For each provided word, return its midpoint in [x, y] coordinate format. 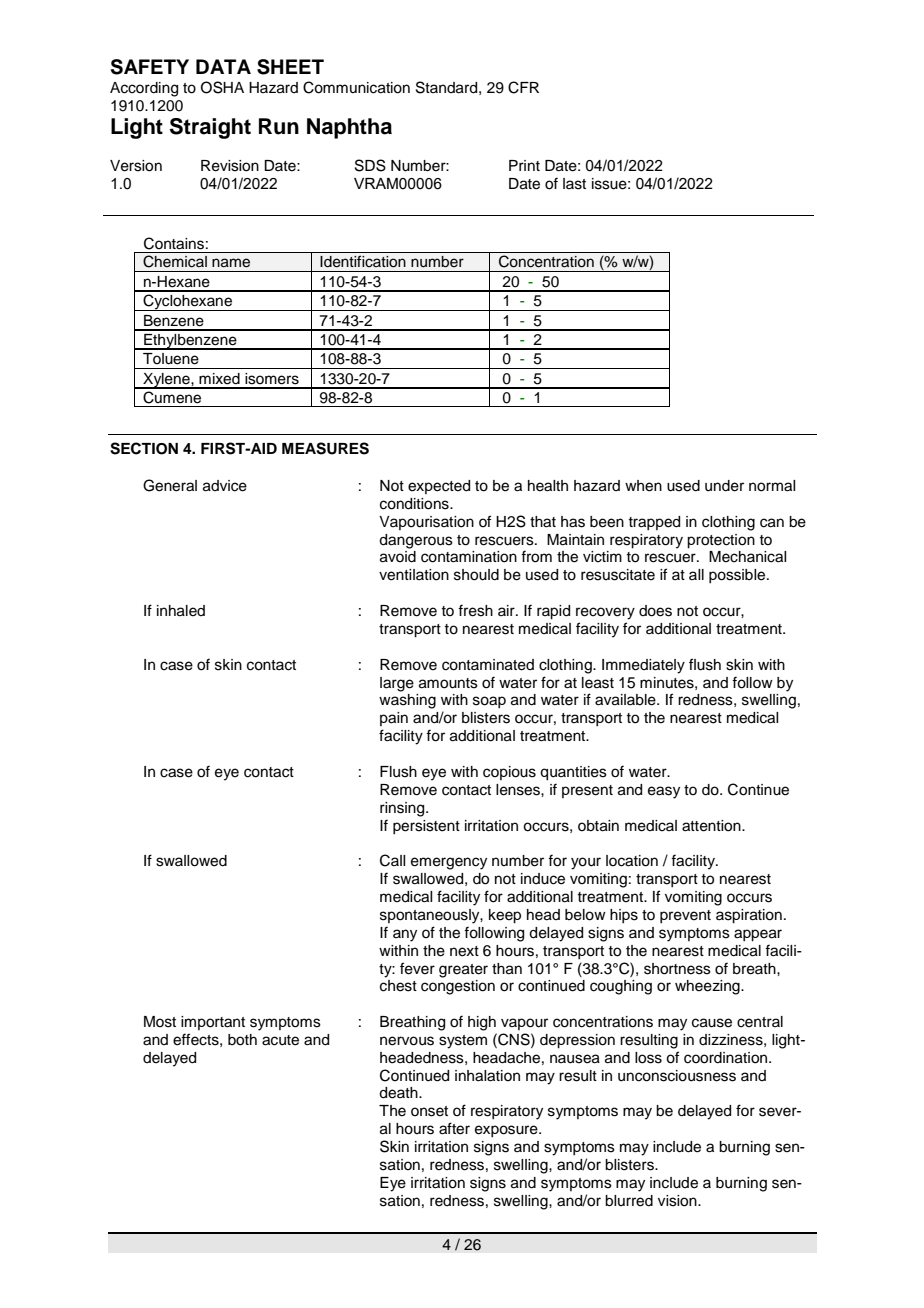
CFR [523, 87]
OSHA [222, 87]
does [655, 611]
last [574, 184]
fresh [475, 610]
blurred [629, 1201]
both [242, 1040]
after [454, 1128]
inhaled [181, 611]
